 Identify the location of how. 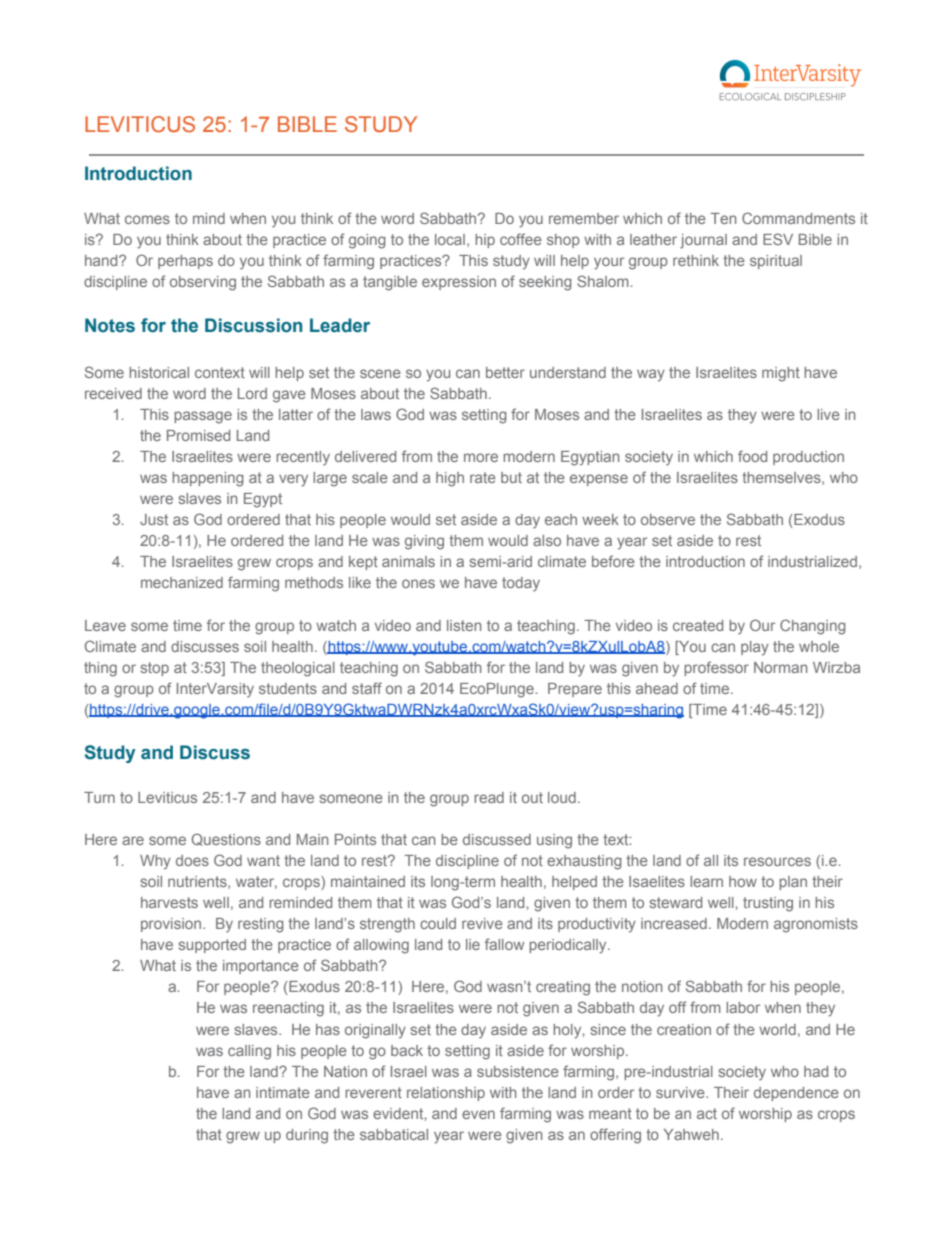
(743, 881).
